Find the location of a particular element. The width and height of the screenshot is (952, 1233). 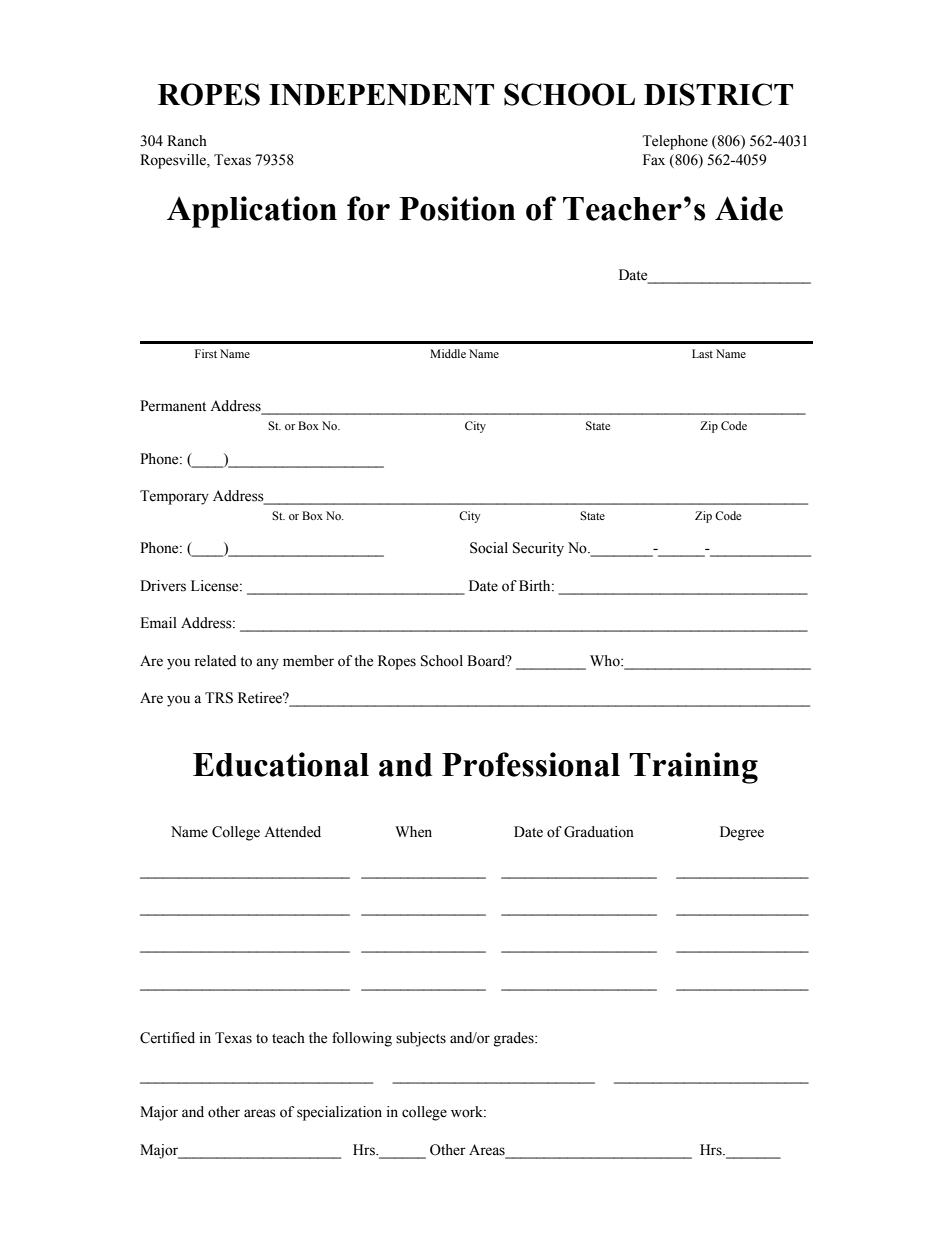

Certified is located at coordinates (167, 1038).
